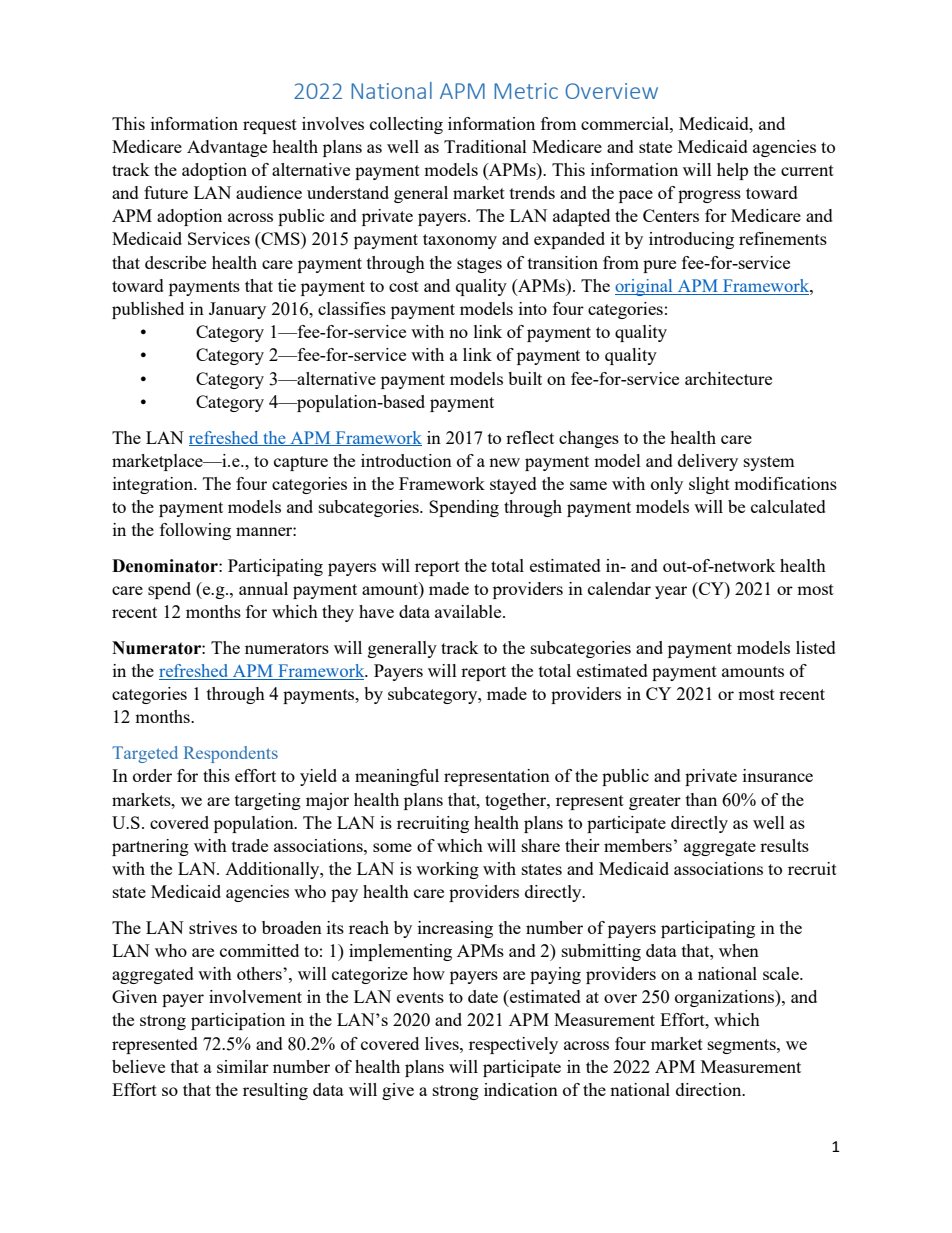 The height and width of the screenshot is (1233, 952). I want to click on help, so click(732, 171).
